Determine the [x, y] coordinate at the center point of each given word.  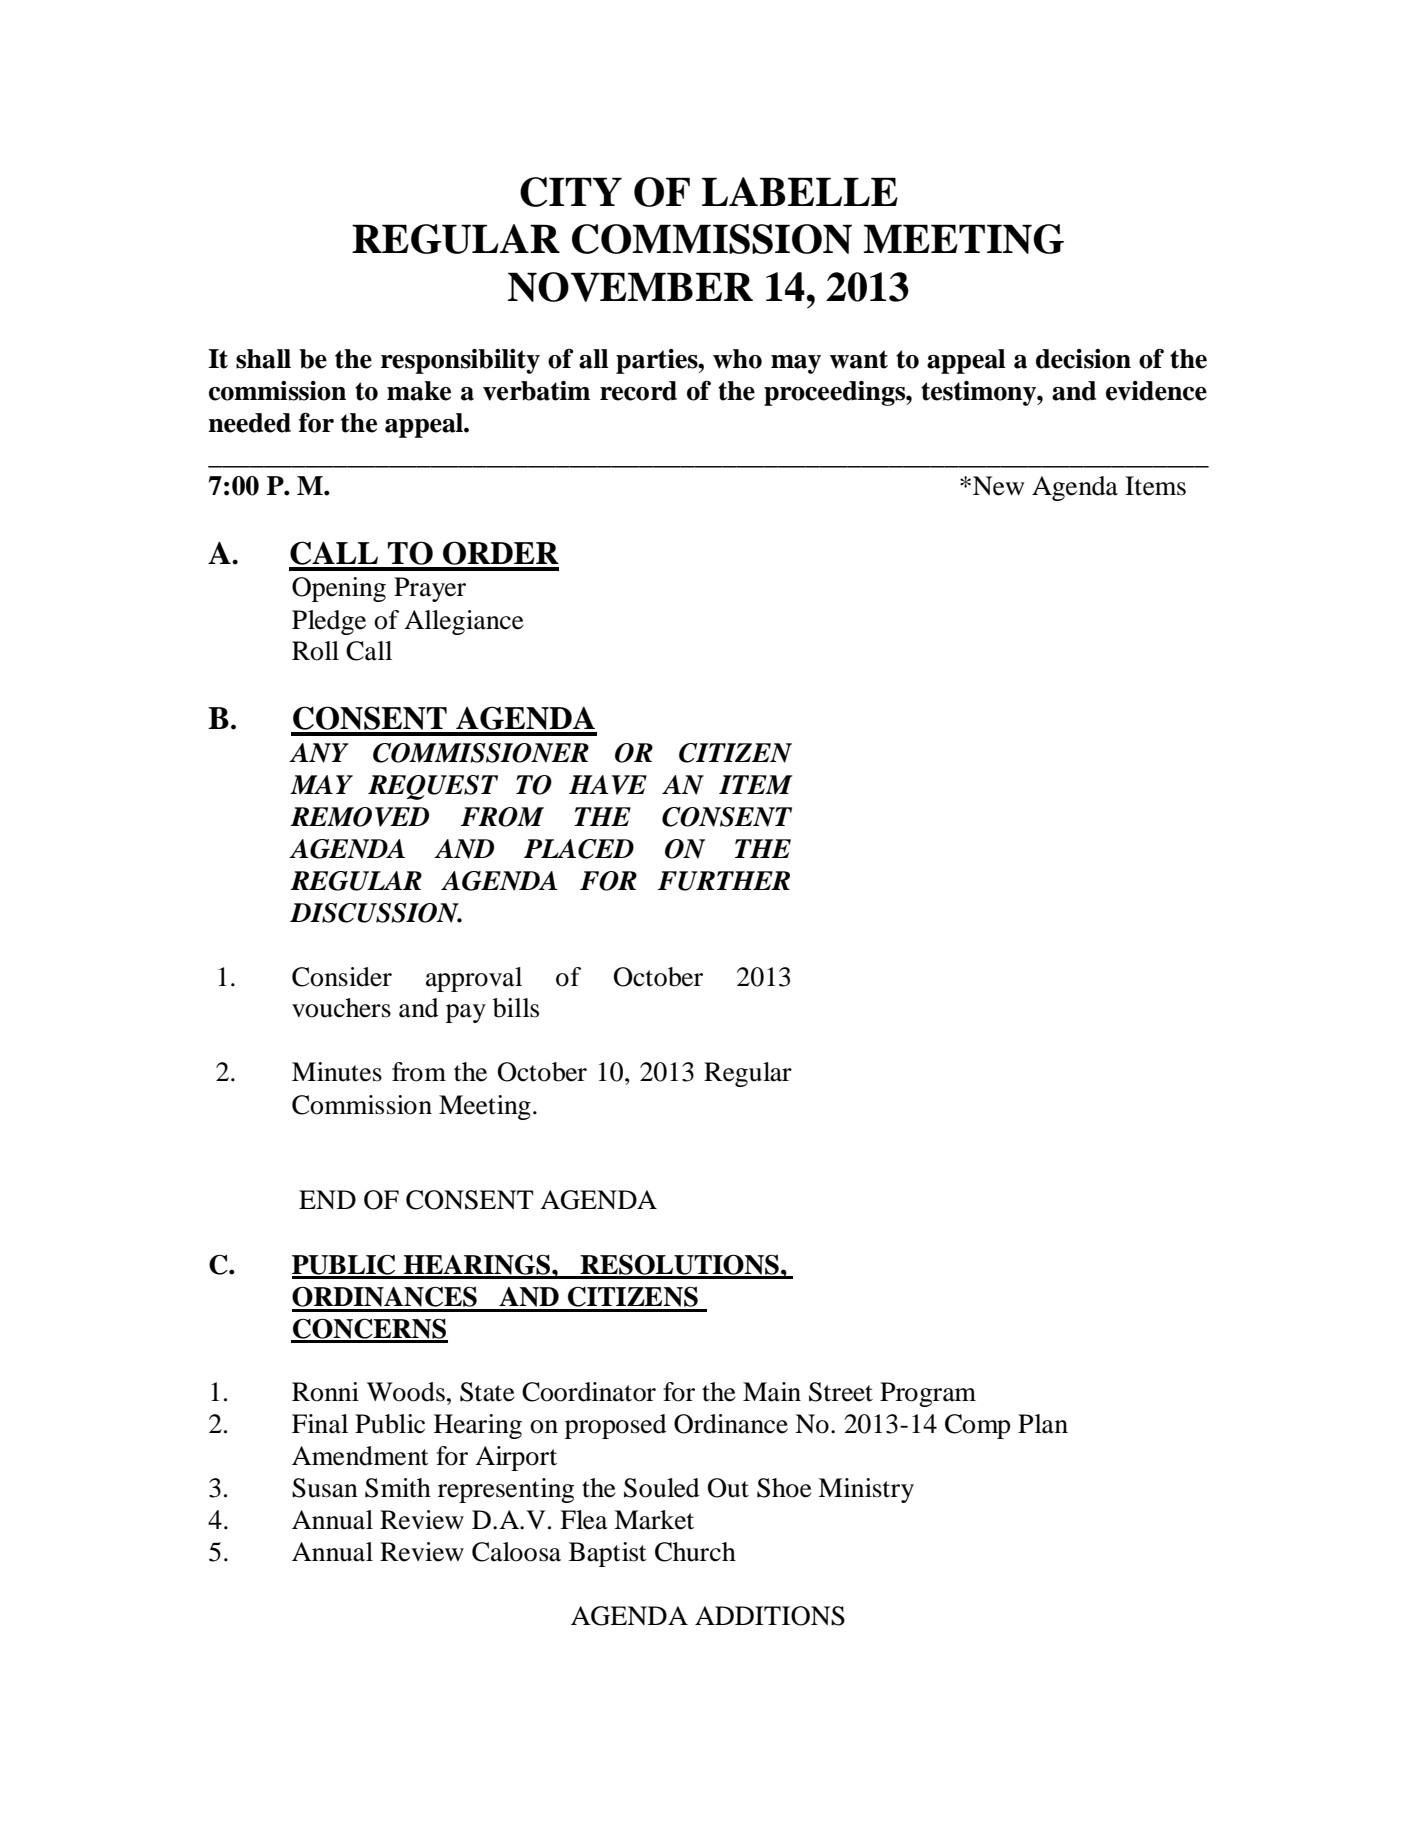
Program [928, 1394]
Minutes [337, 1072]
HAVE [608, 785]
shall [263, 359]
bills [516, 1008]
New [998, 486]
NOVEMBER [630, 287]
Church [695, 1552]
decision [1083, 359]
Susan [325, 1488]
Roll [315, 651]
